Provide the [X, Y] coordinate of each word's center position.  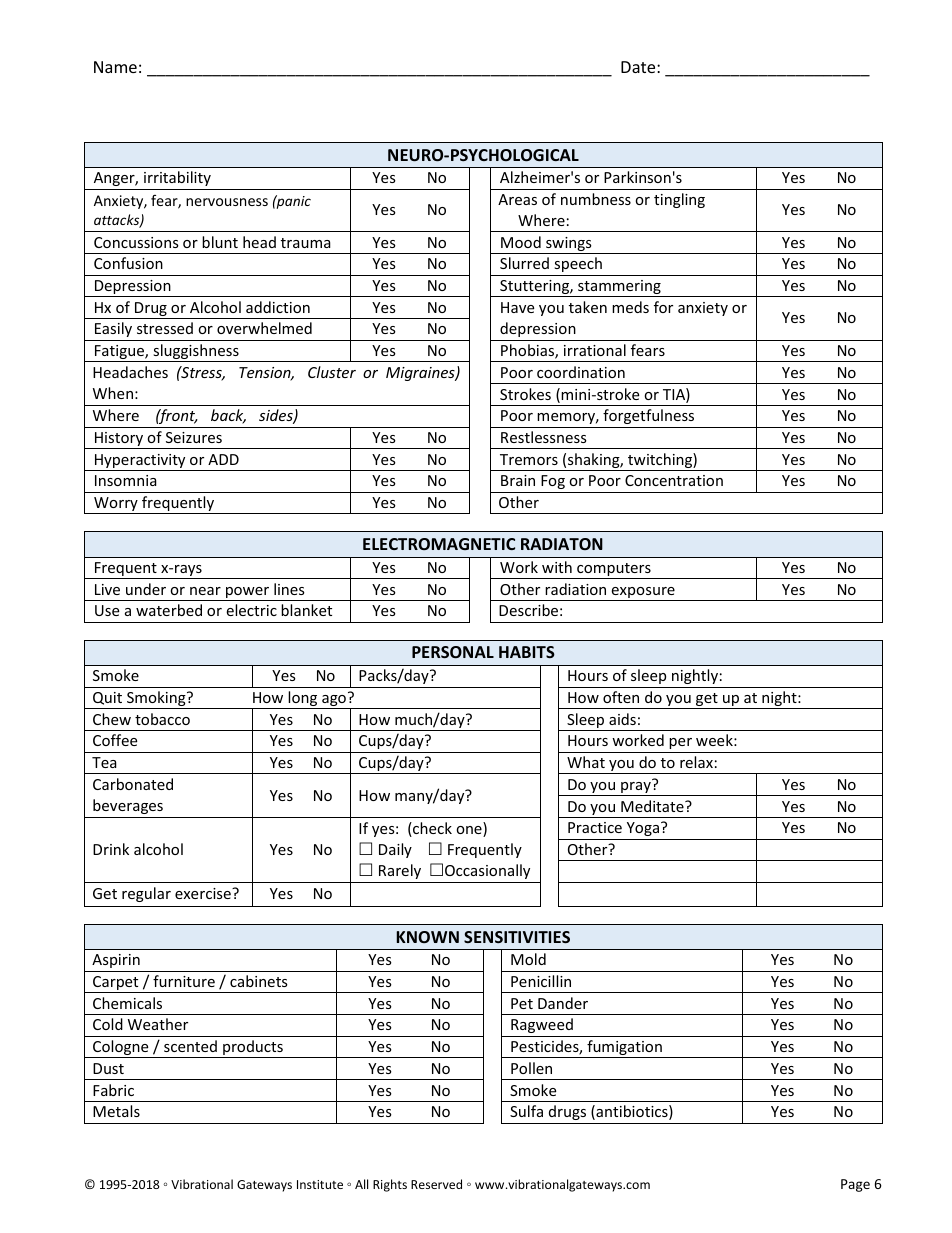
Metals [116, 1111]
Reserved [436, 1184]
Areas [517, 199]
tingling [679, 200]
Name [115, 67]
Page [855, 1185]
